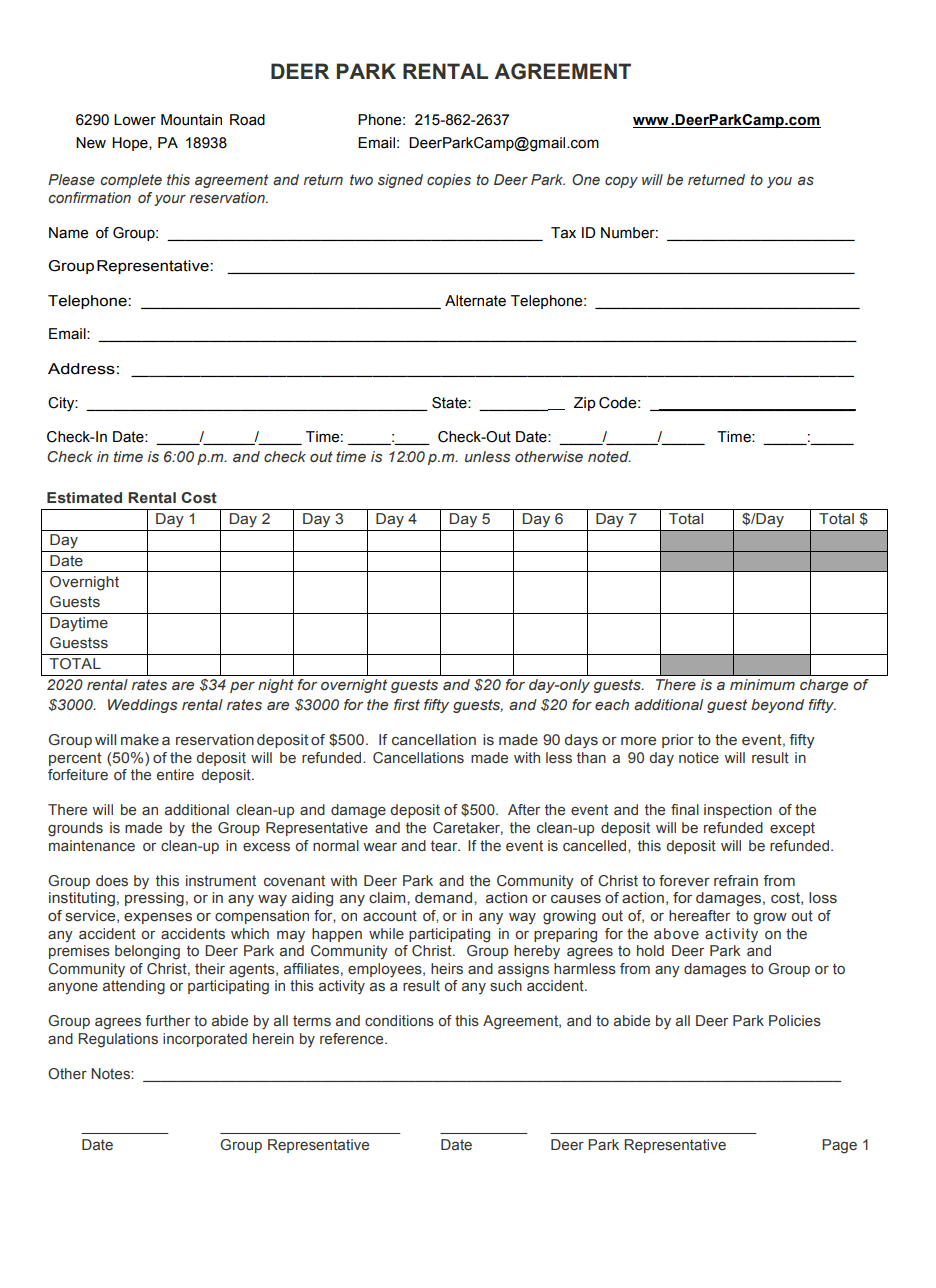  What do you see at coordinates (621, 182) in the page?
I see `copy` at bounding box center [621, 182].
